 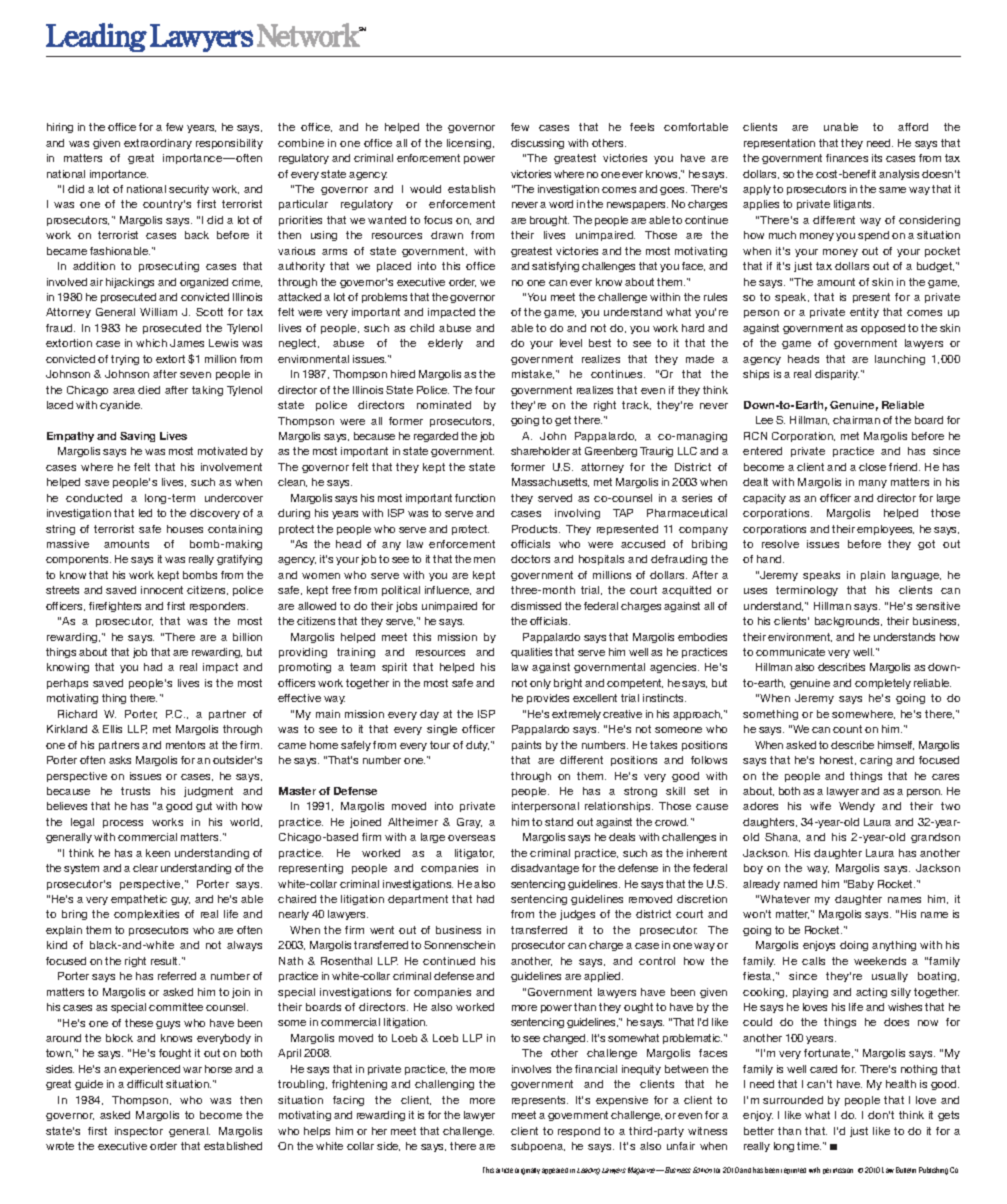 What do you see at coordinates (790, 652) in the image?
I see `communicate` at bounding box center [790, 652].
